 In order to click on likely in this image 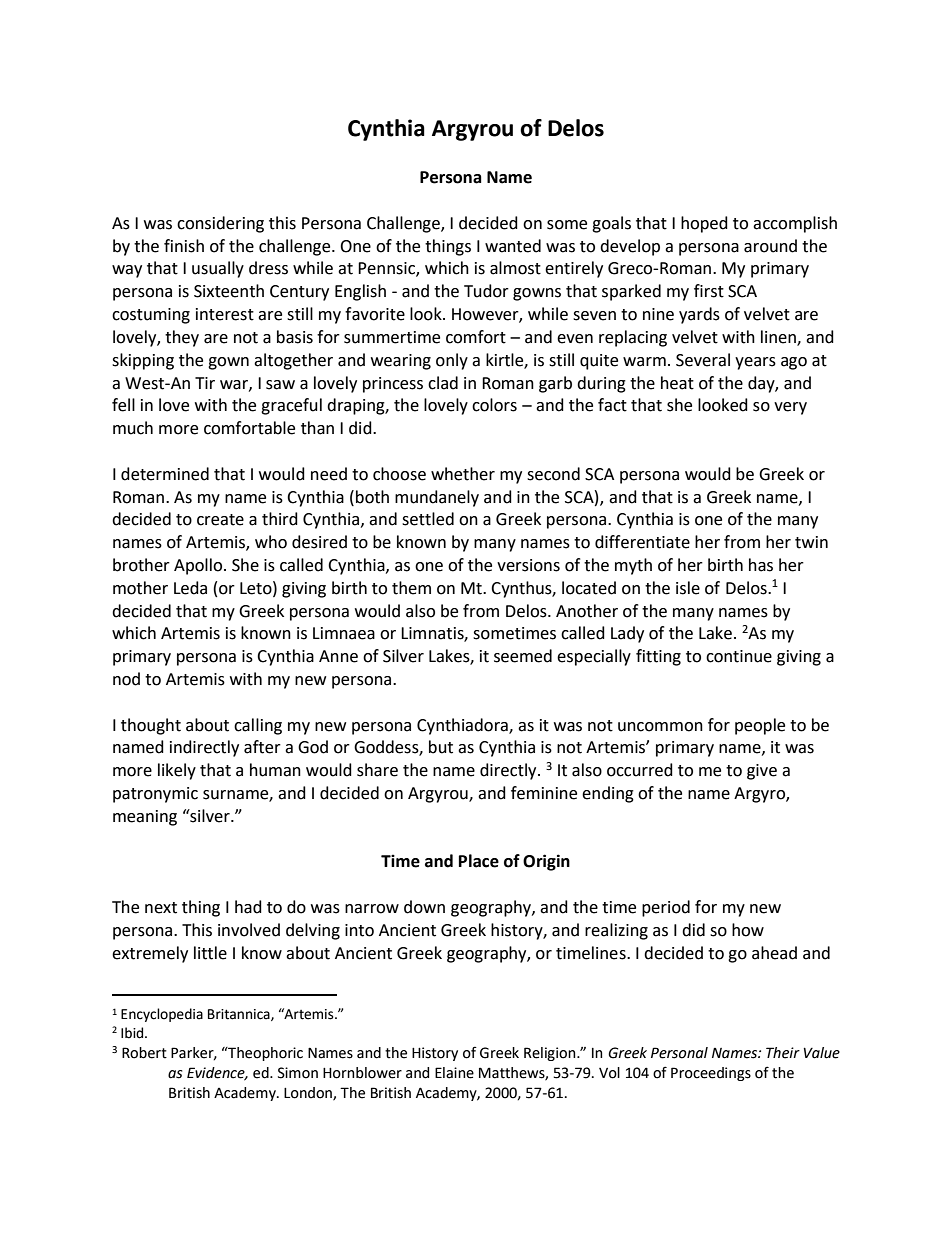, I will do `click(177, 771)`.
